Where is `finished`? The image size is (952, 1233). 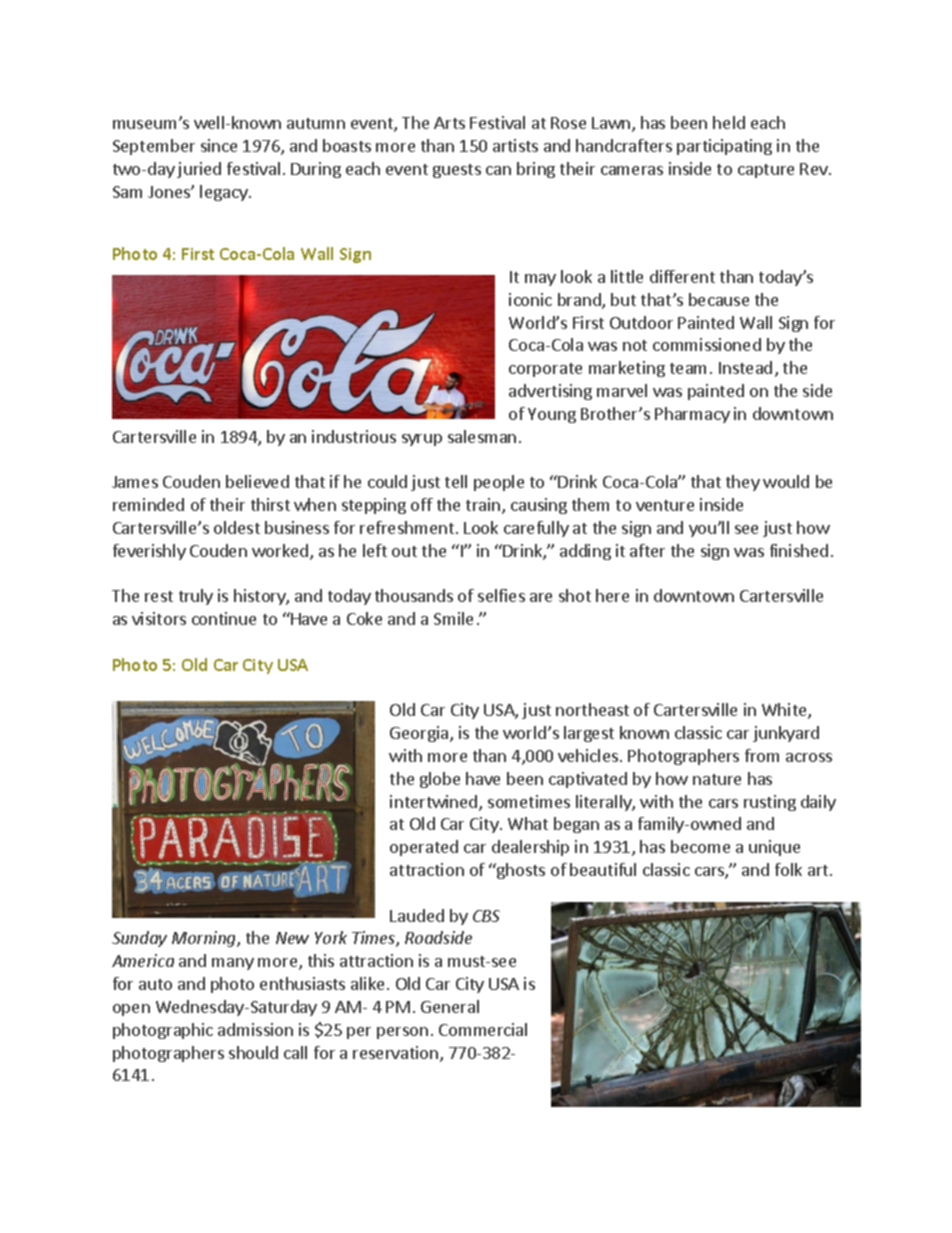 finished is located at coordinates (799, 550).
